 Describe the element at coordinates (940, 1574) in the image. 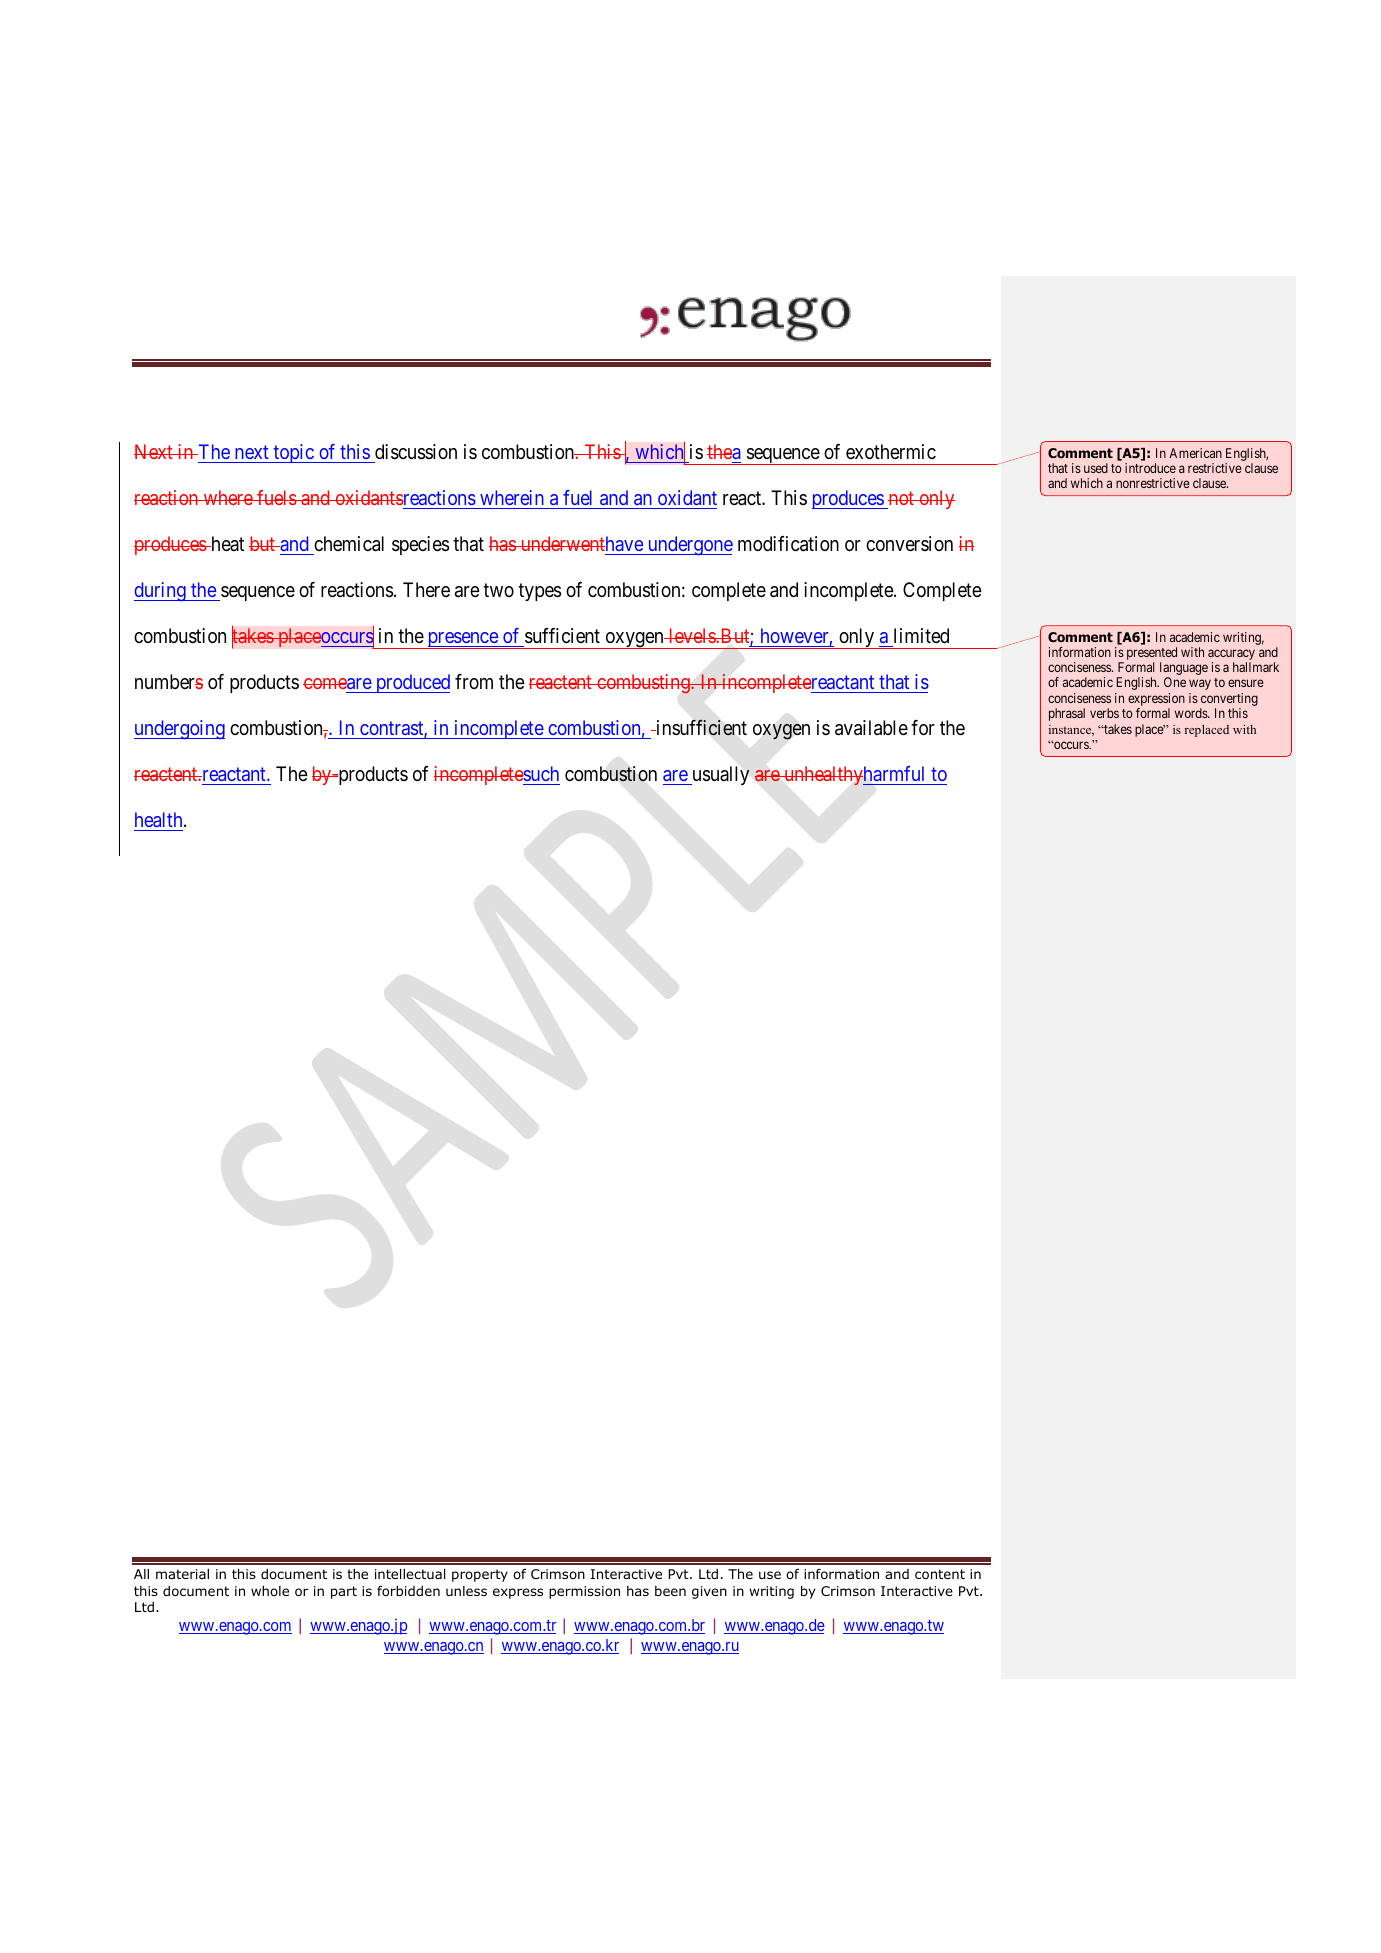

I see `content` at that location.
